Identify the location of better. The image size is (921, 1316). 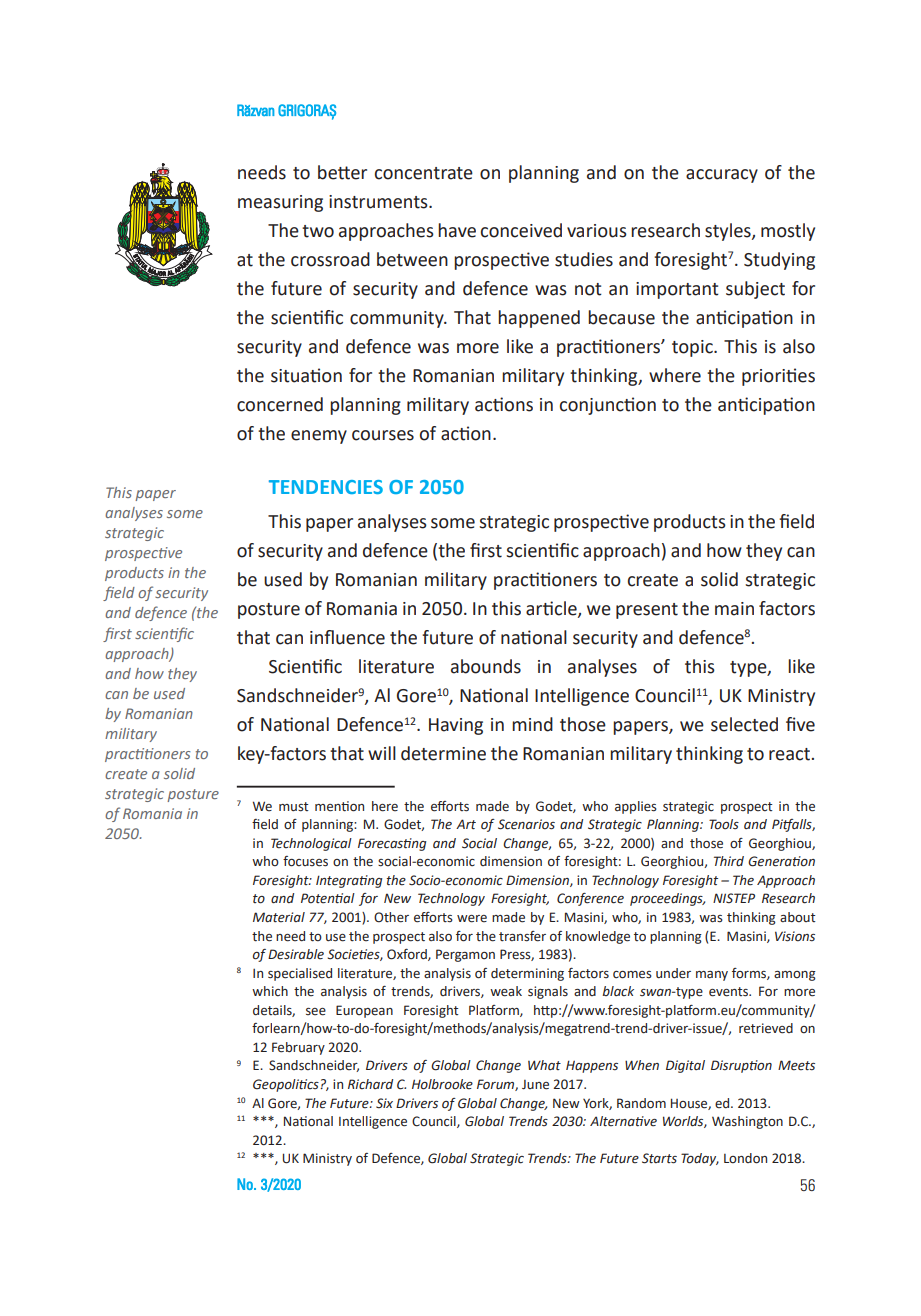
(342, 172).
